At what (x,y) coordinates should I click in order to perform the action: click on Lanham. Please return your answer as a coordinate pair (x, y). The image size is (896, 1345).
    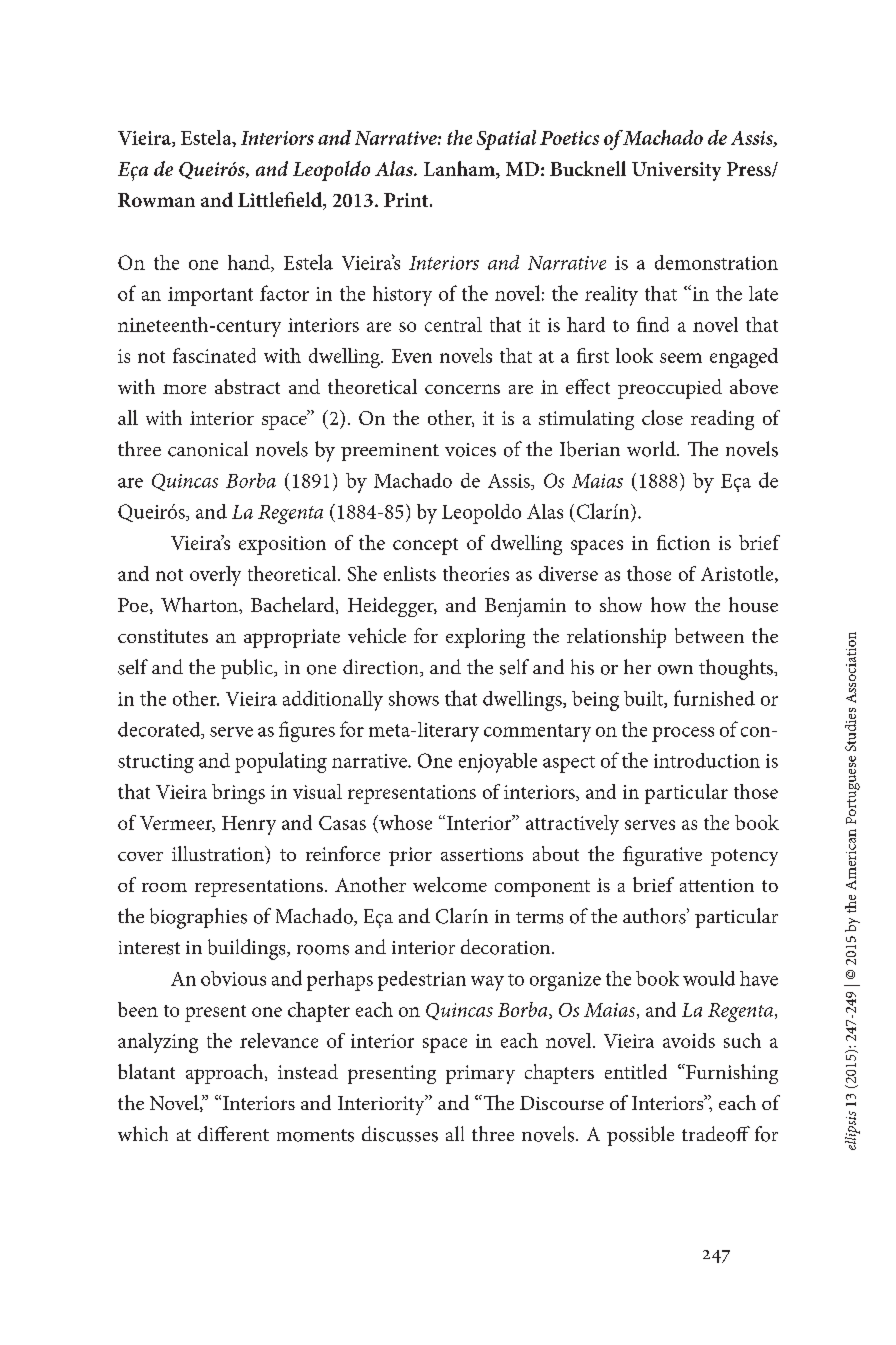
    Looking at the image, I should click on (460, 170).
